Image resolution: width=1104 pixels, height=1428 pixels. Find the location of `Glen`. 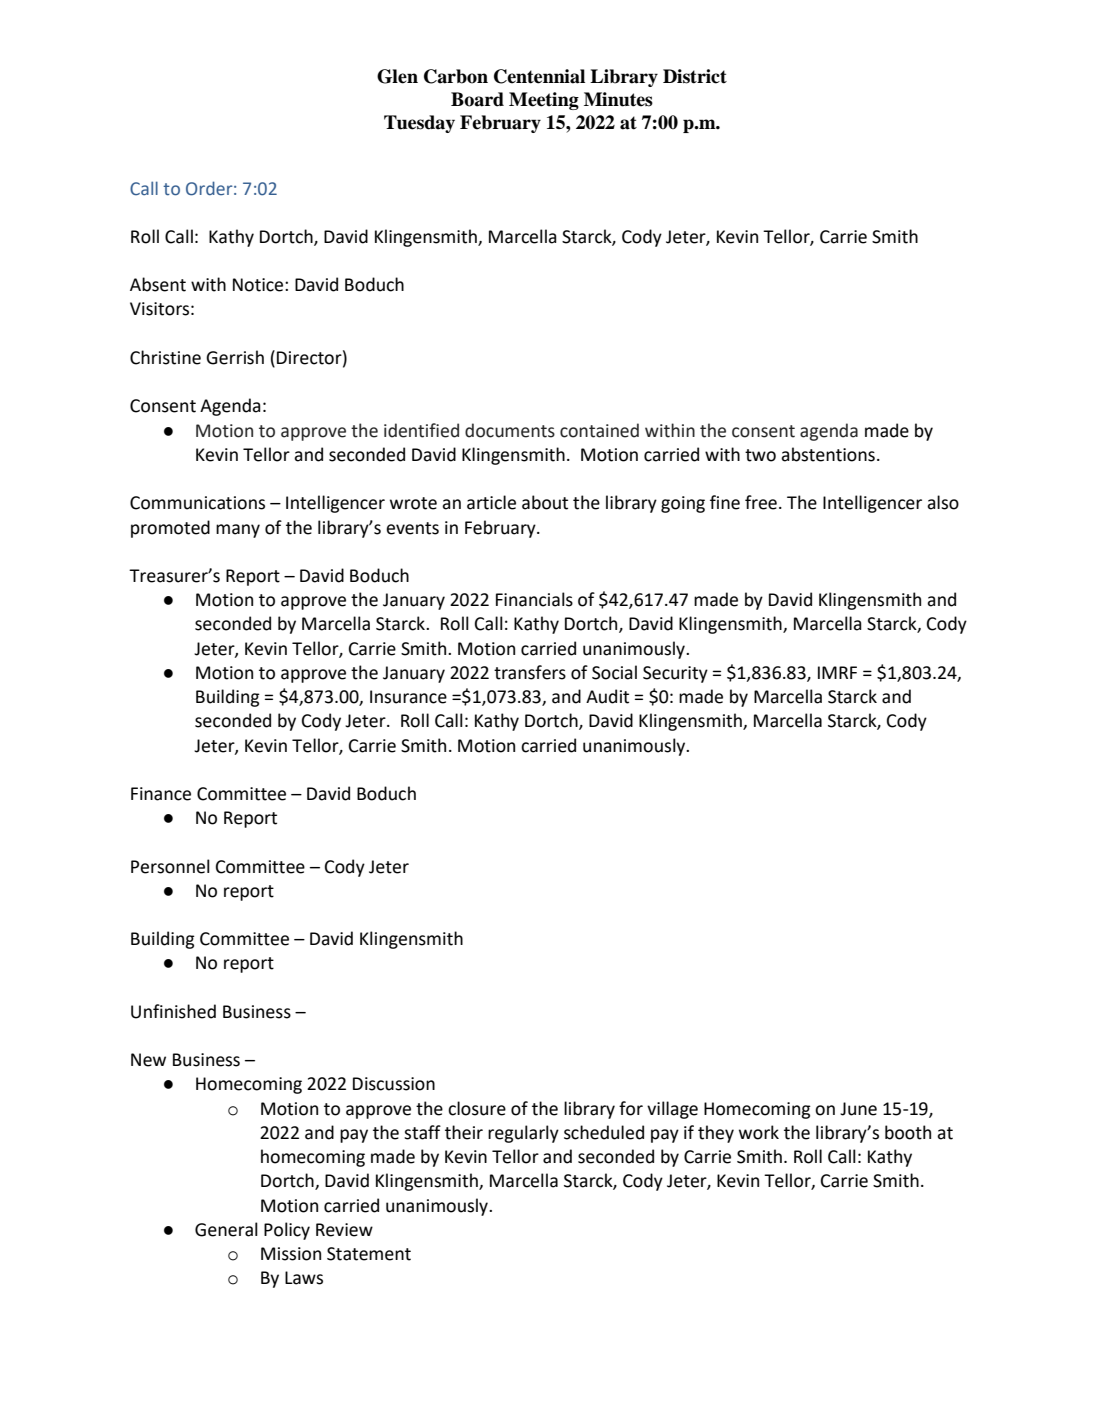

Glen is located at coordinates (397, 76).
